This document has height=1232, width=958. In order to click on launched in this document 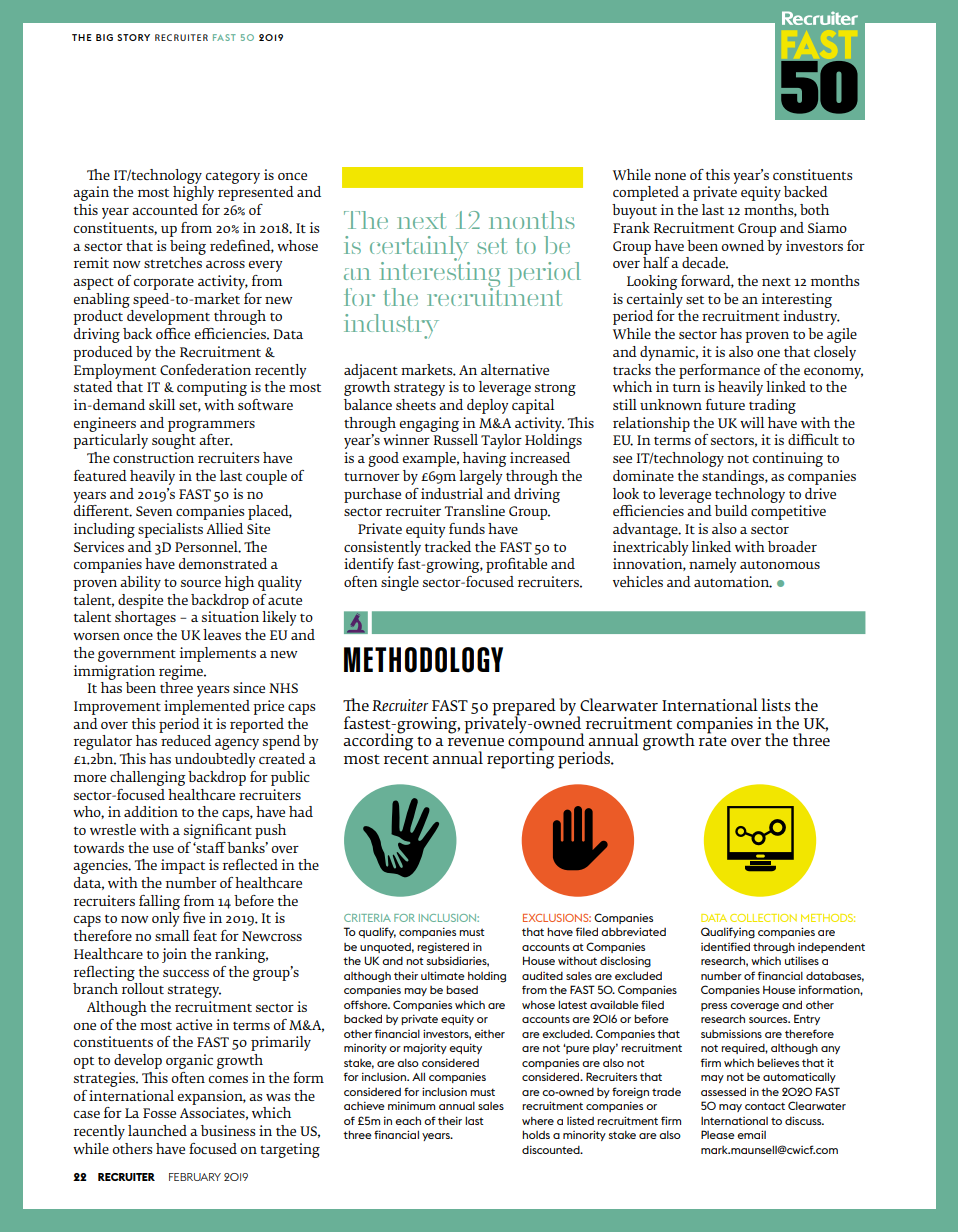, I will do `click(157, 1130)`.
